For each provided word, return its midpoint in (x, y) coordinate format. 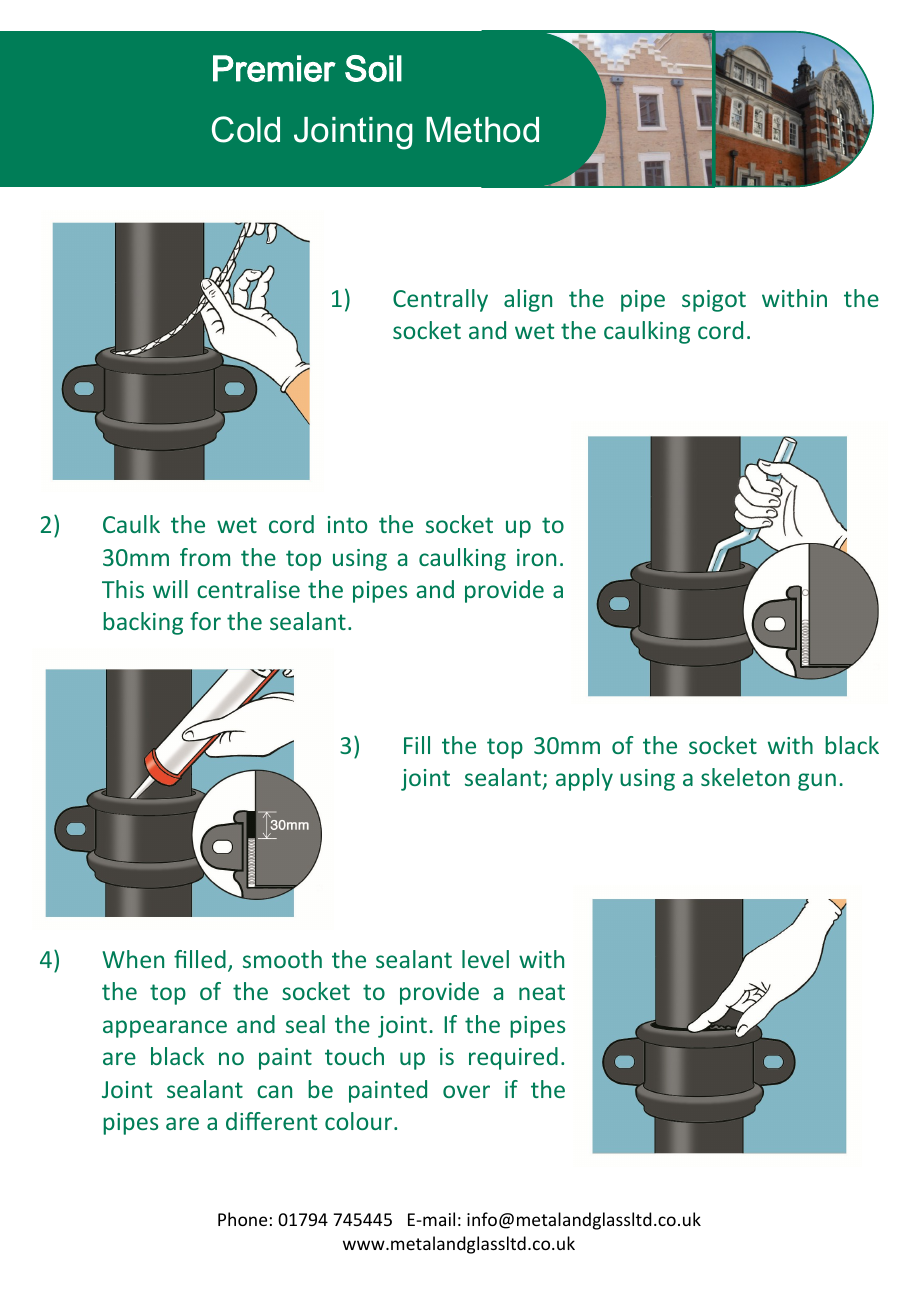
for (205, 621)
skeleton (745, 777)
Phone (242, 1219)
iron (536, 557)
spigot (714, 301)
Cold (246, 129)
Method (482, 130)
